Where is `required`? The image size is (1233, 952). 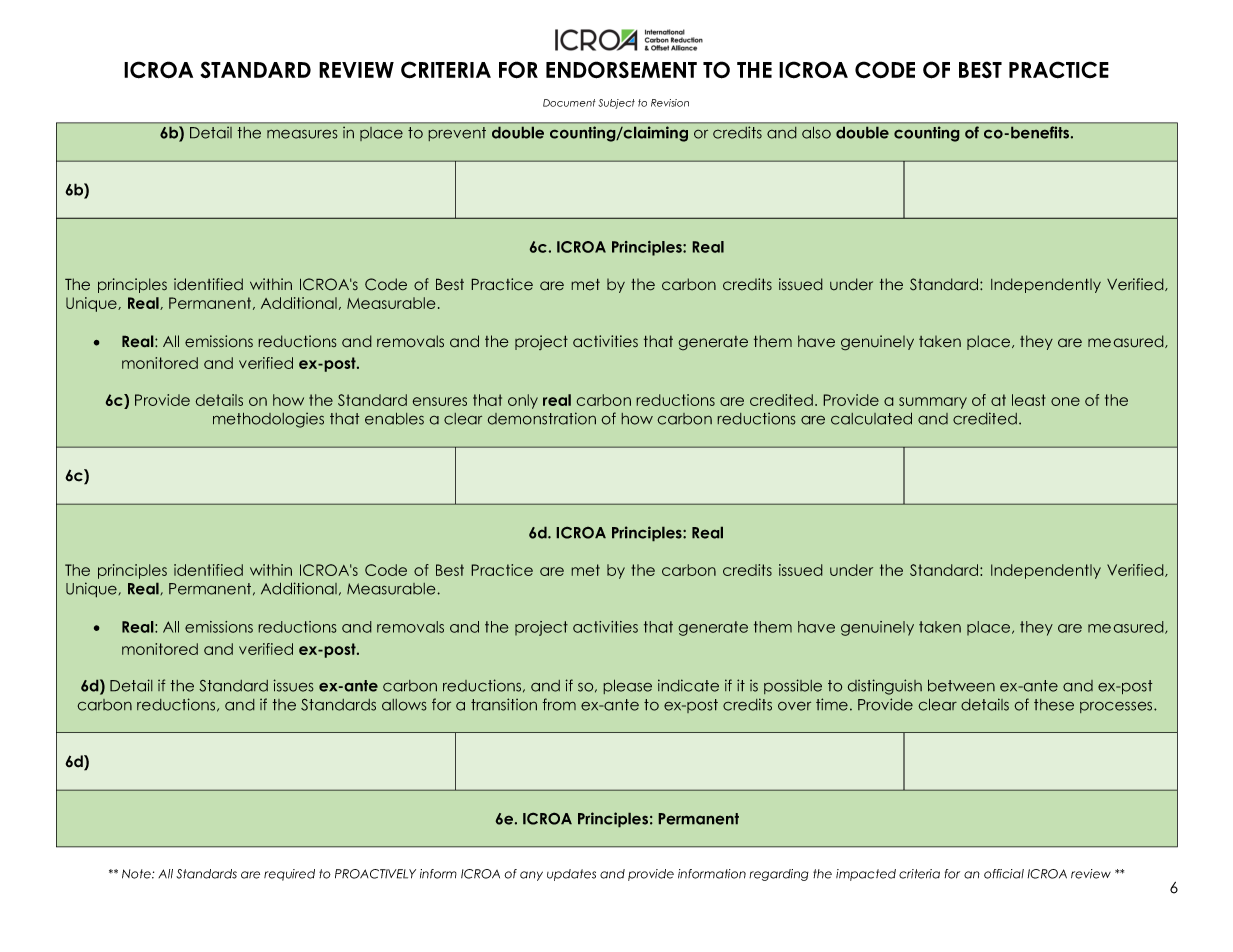
required is located at coordinates (289, 875).
